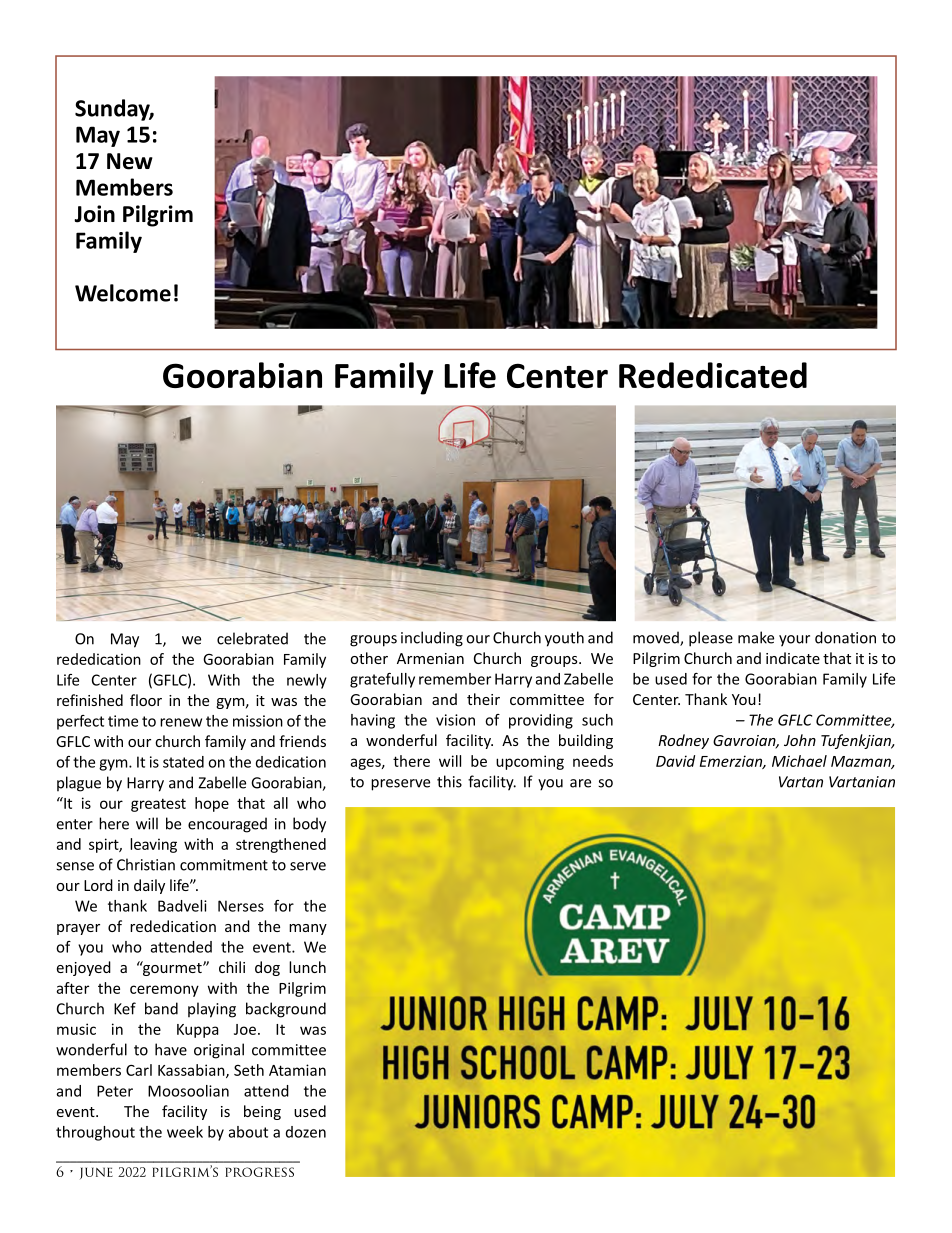 The image size is (952, 1233). What do you see at coordinates (94, 214) in the screenshot?
I see `Join` at bounding box center [94, 214].
